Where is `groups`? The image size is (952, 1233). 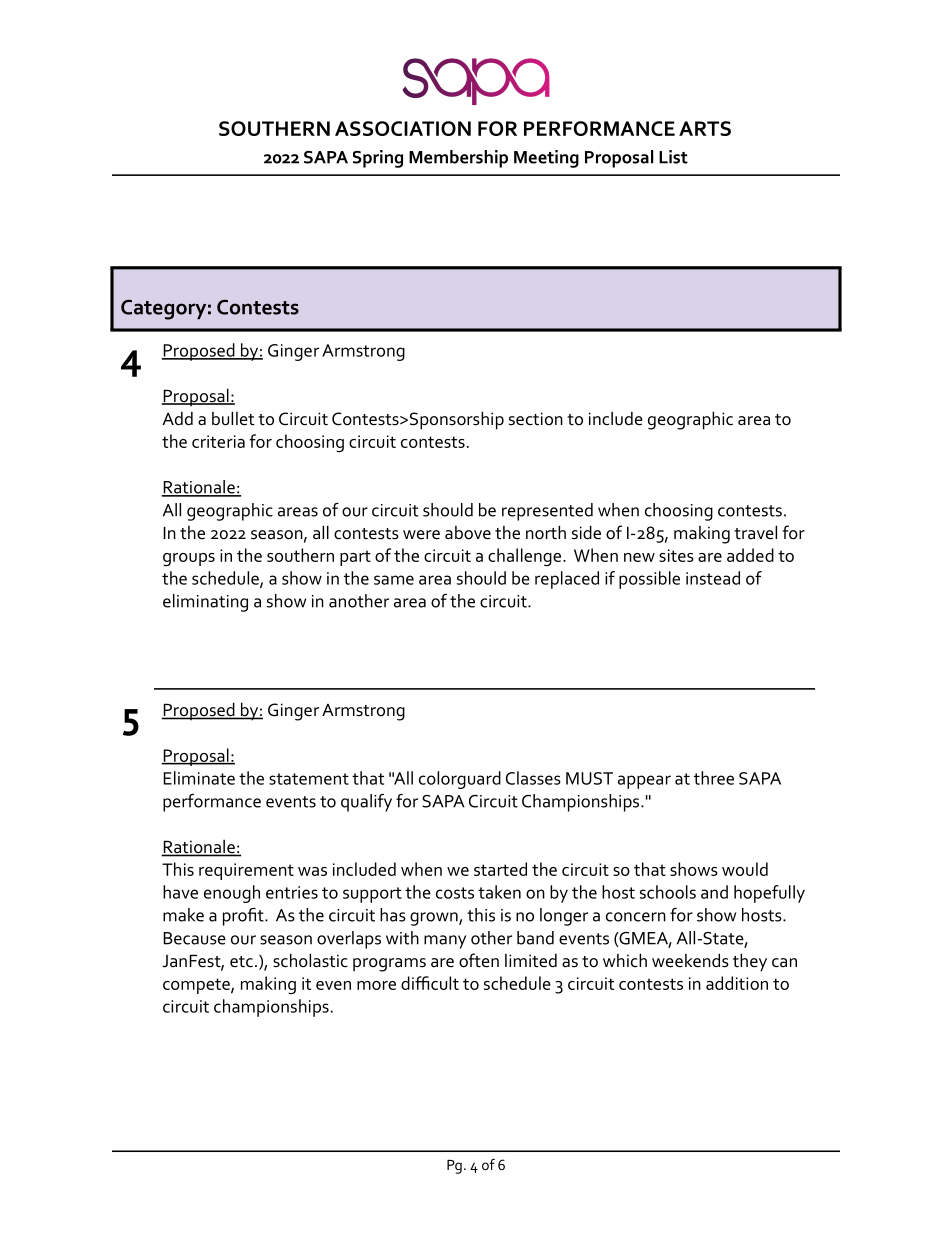 groups is located at coordinates (189, 559).
